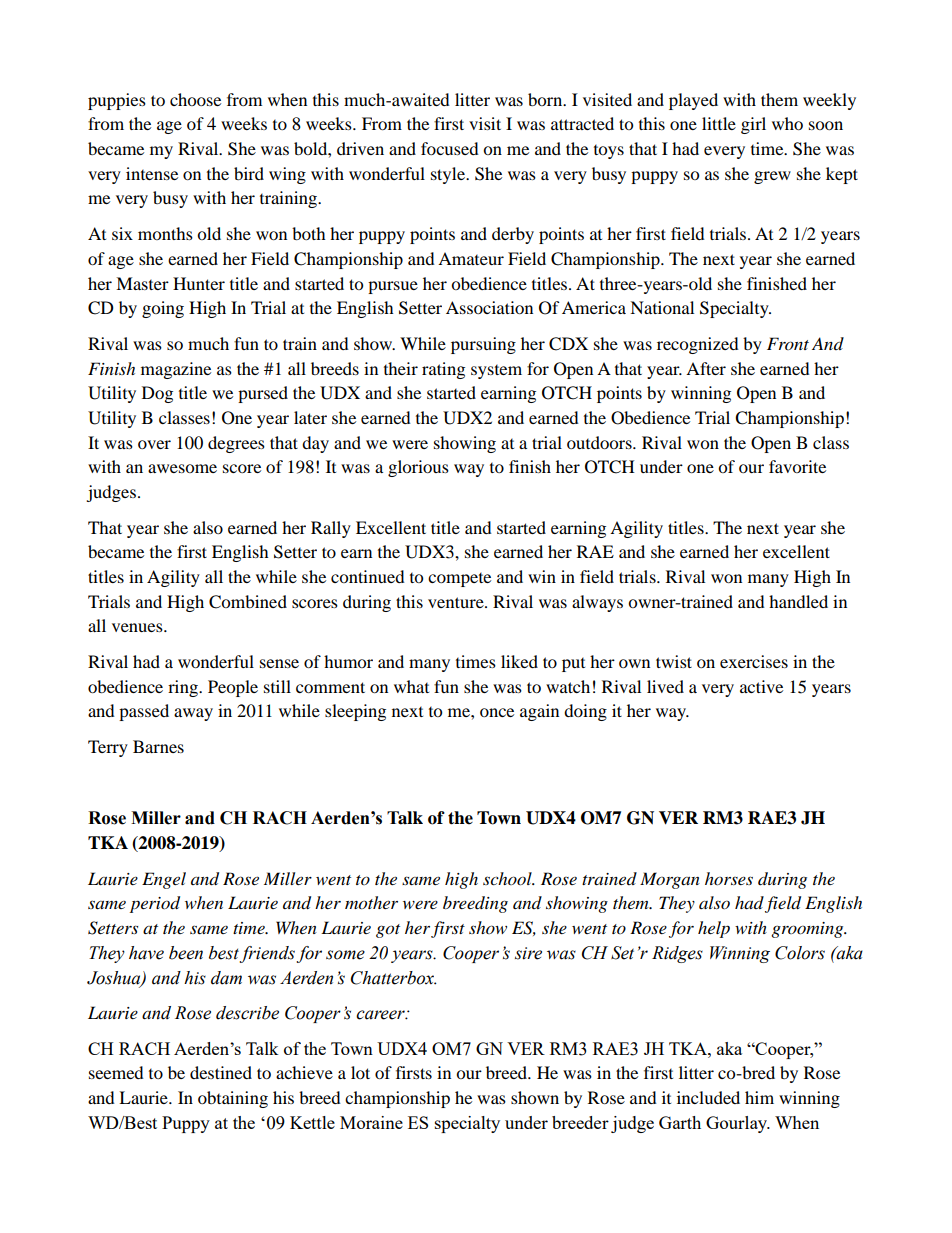 This document has height=1233, width=952. I want to click on Engel, so click(164, 880).
